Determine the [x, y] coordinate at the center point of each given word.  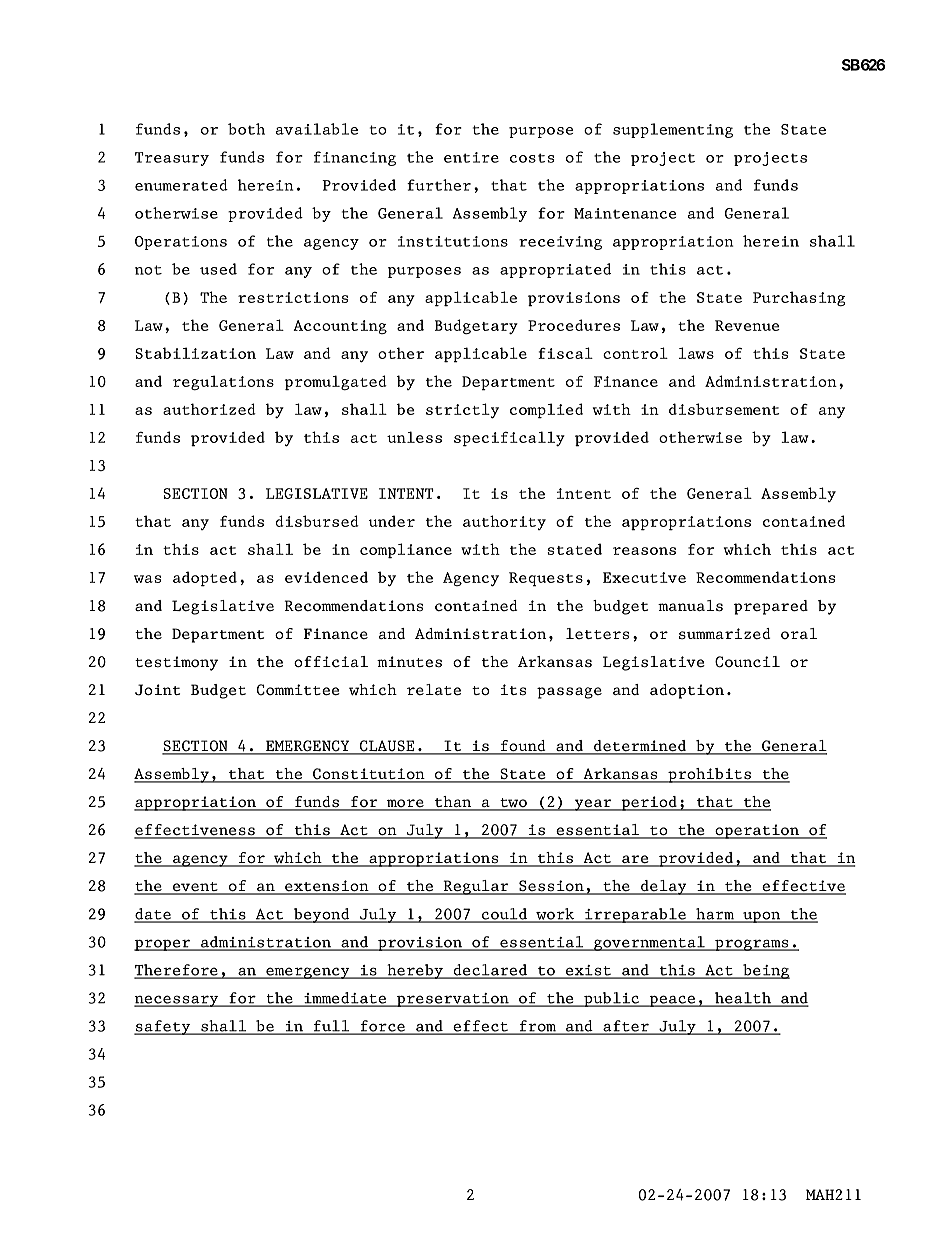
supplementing [673, 130]
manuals [690, 606]
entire [471, 157]
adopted [205, 579]
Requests [546, 579]
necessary [177, 1001]
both [246, 129]
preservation [452, 1000]
